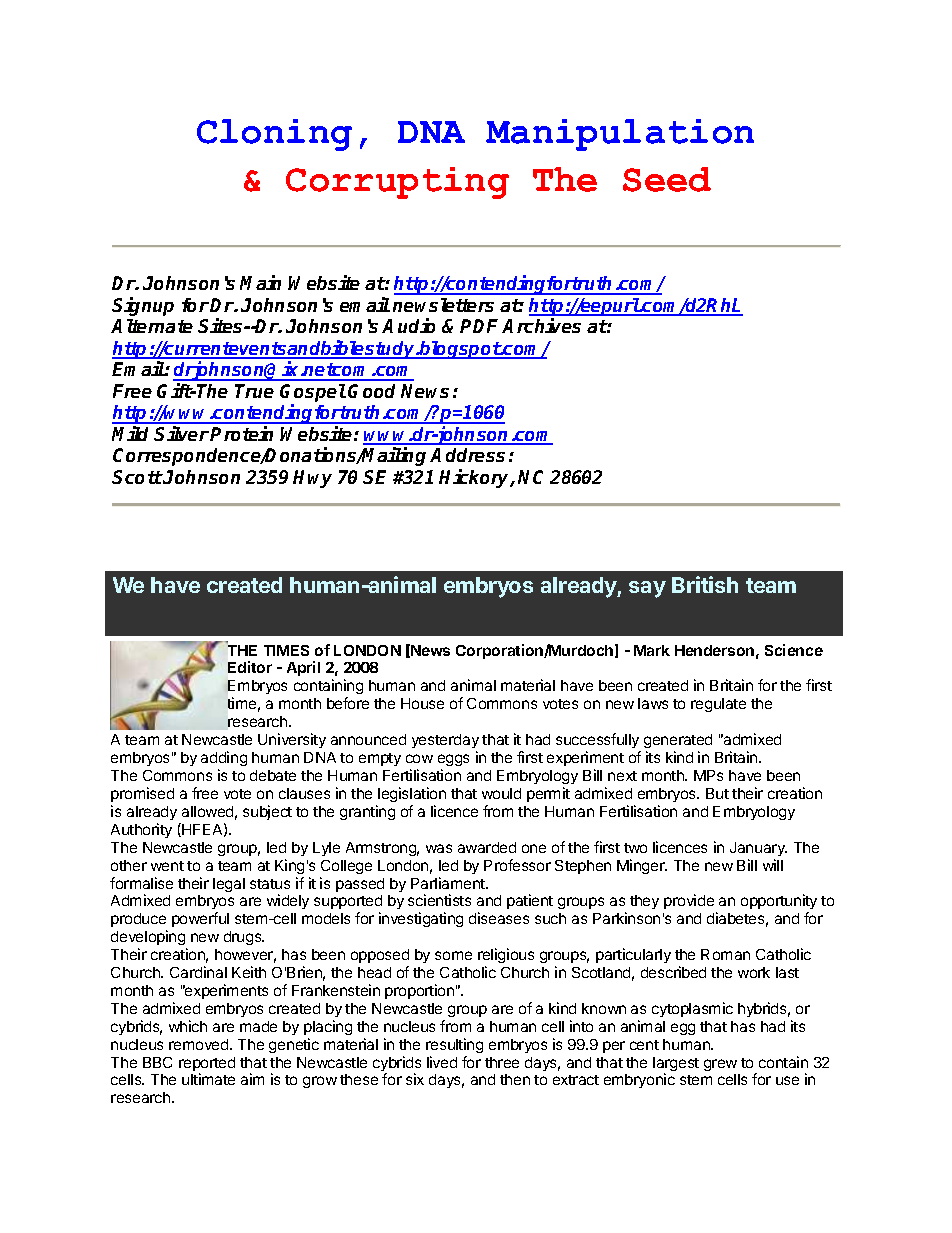 Image resolution: width=952 pixels, height=1233 pixels. I want to click on resulting, so click(454, 1045).
